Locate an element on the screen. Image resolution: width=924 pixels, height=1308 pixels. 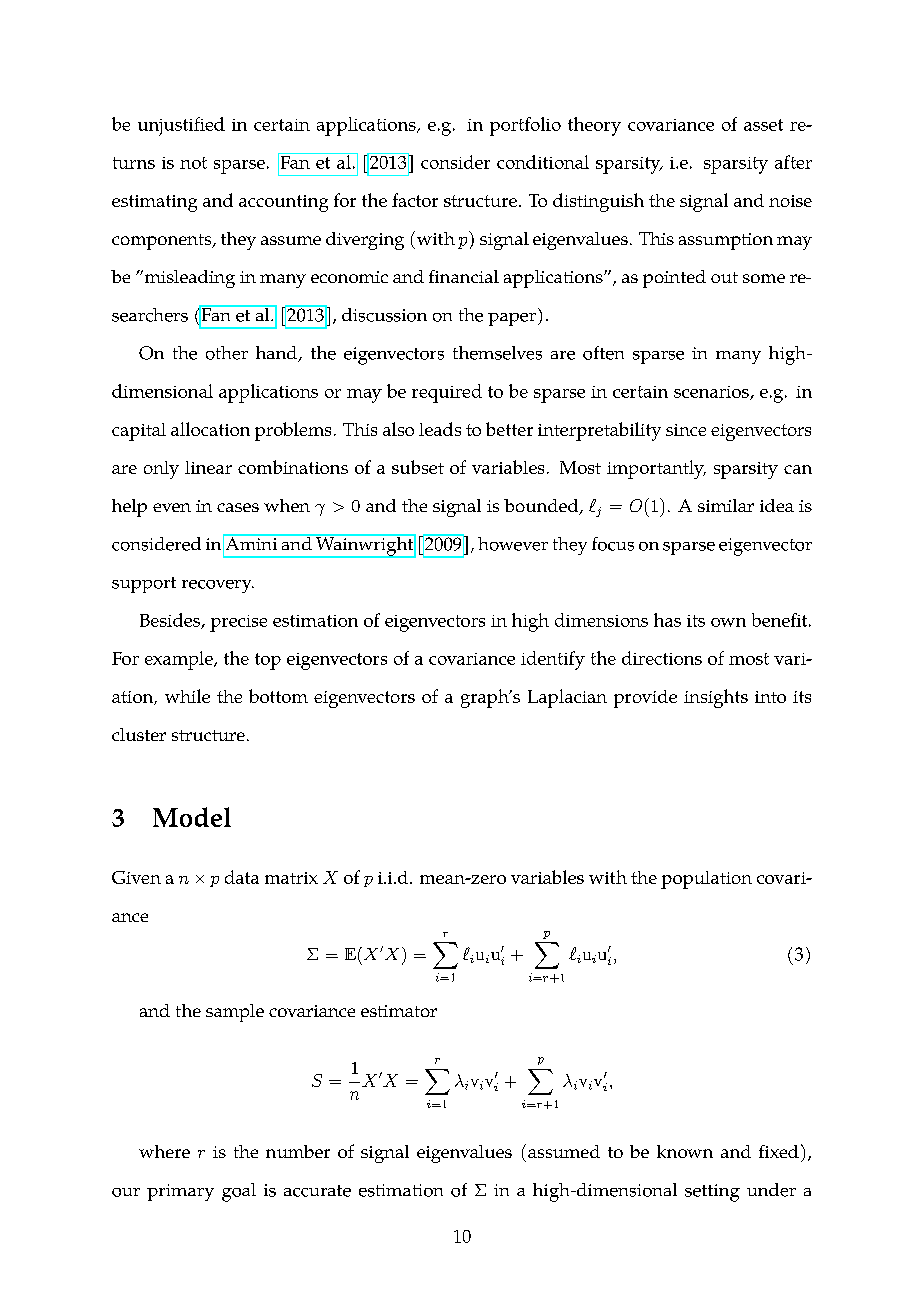
known is located at coordinates (685, 1151).
